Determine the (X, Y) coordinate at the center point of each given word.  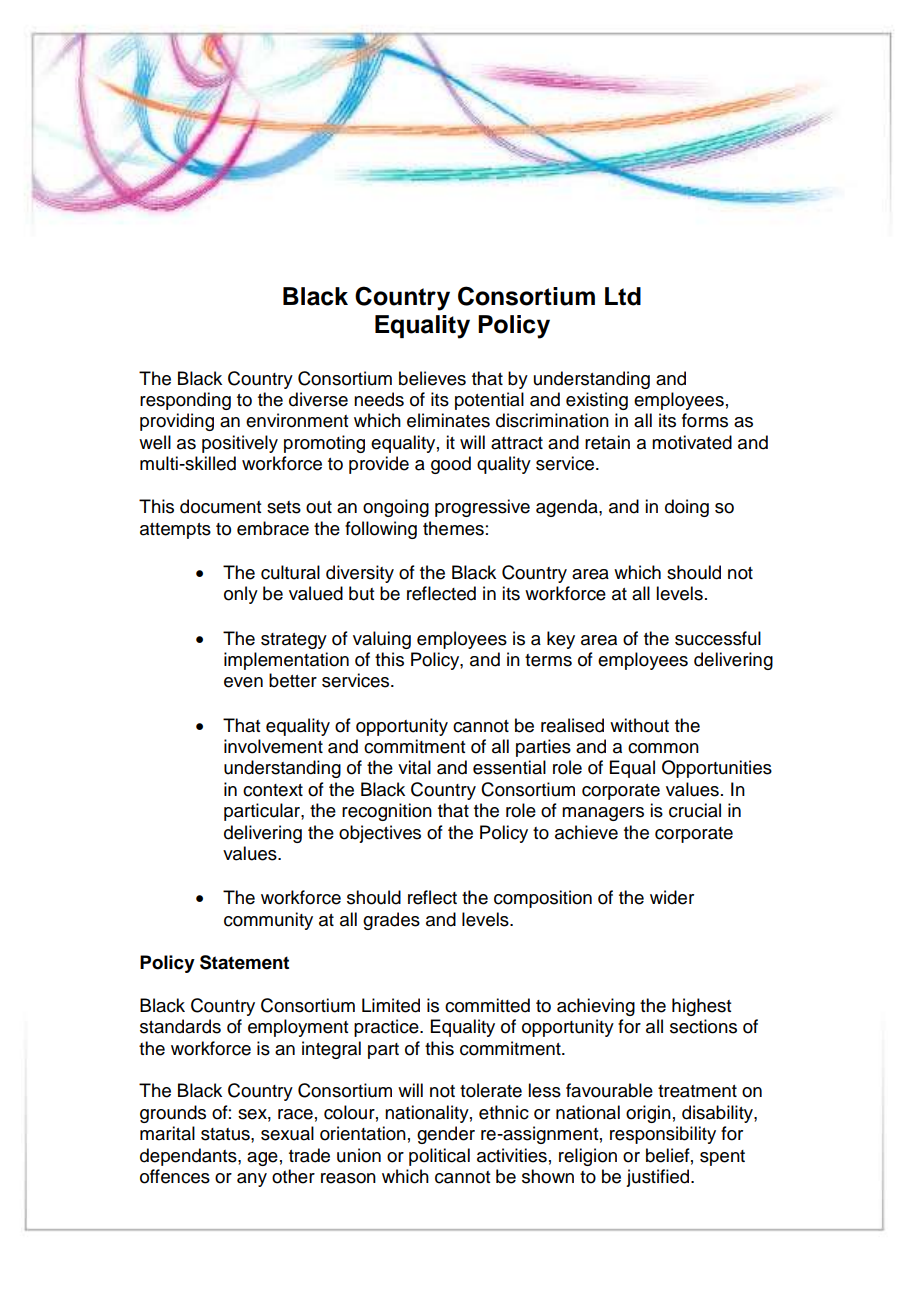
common (663, 748)
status (226, 1134)
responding (185, 401)
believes (432, 378)
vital (414, 767)
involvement (273, 746)
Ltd (623, 296)
